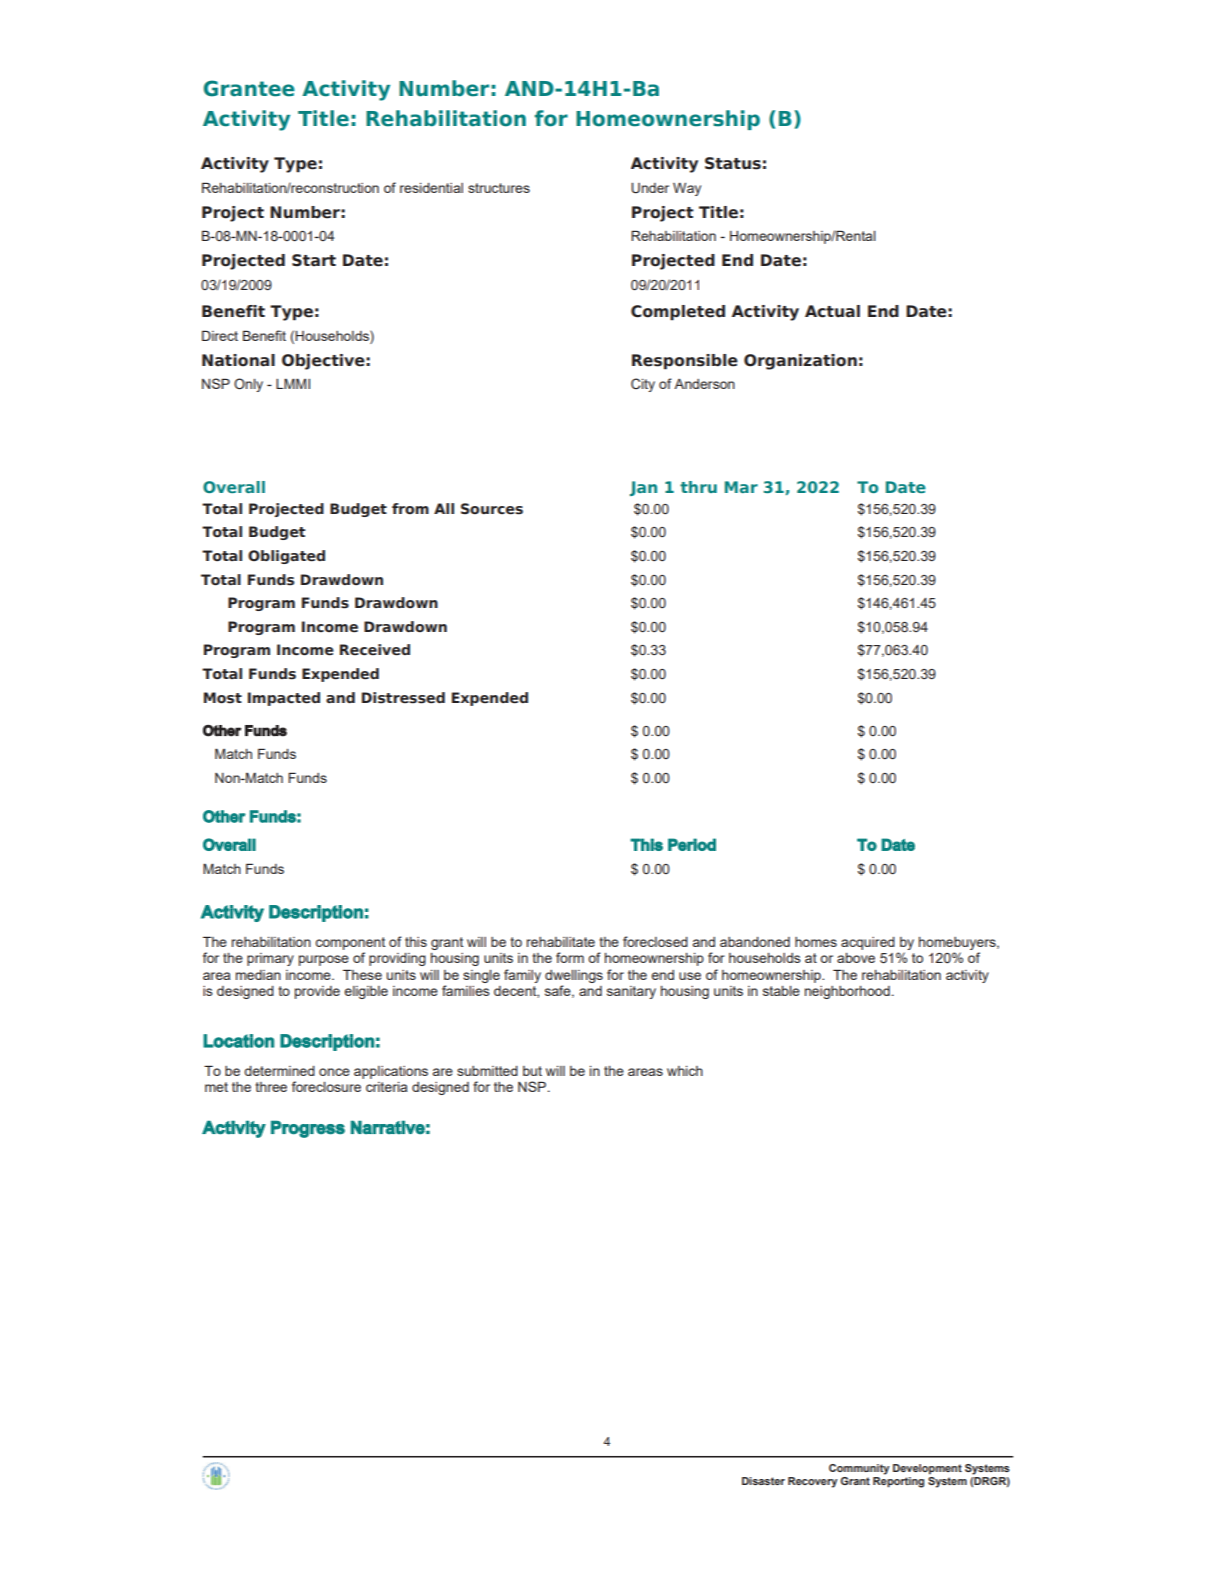 This page has width=1216, height=1574. I want to click on Disaster, so click(763, 1481).
